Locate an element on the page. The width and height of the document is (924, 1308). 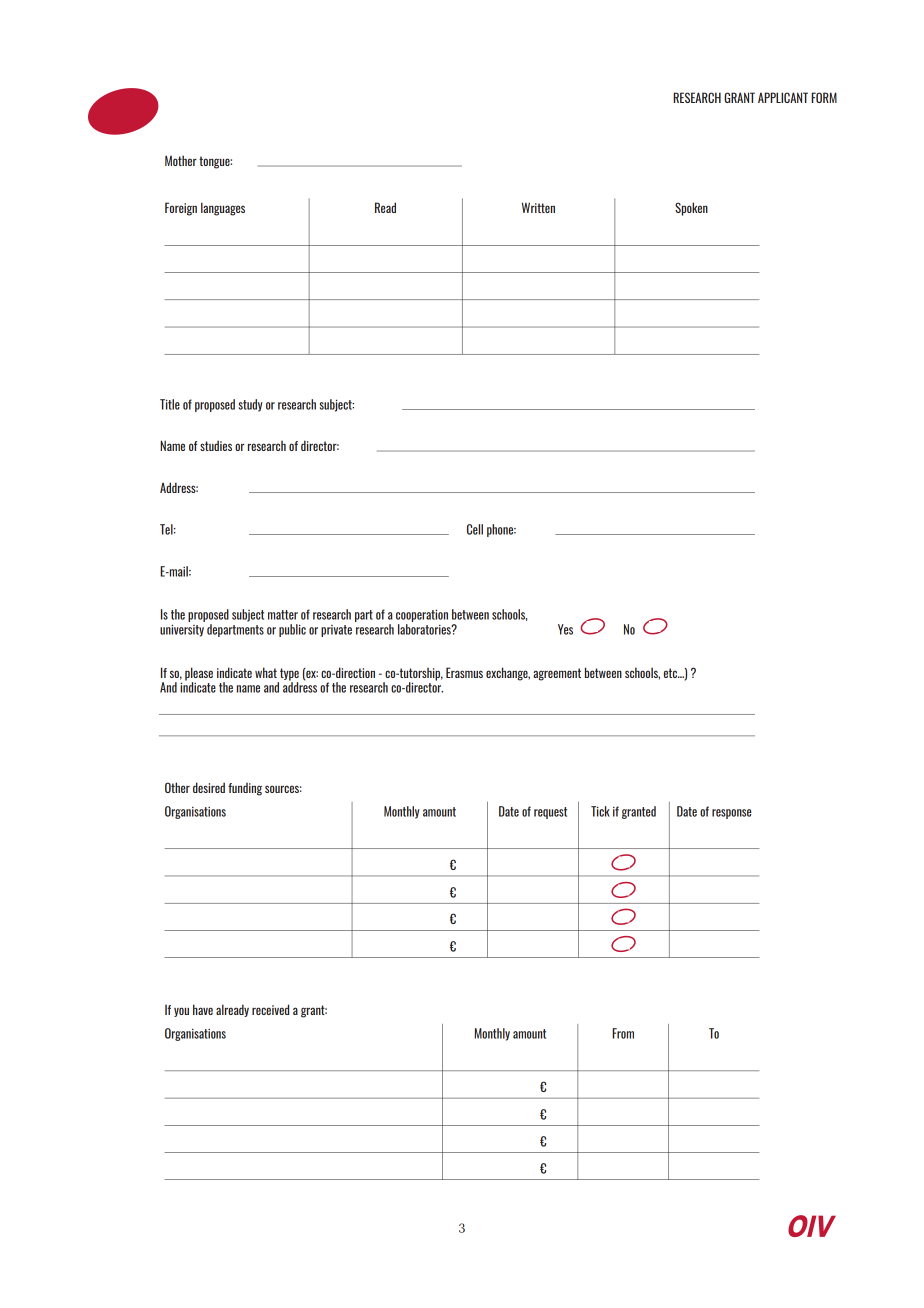
Written is located at coordinates (538, 207).
